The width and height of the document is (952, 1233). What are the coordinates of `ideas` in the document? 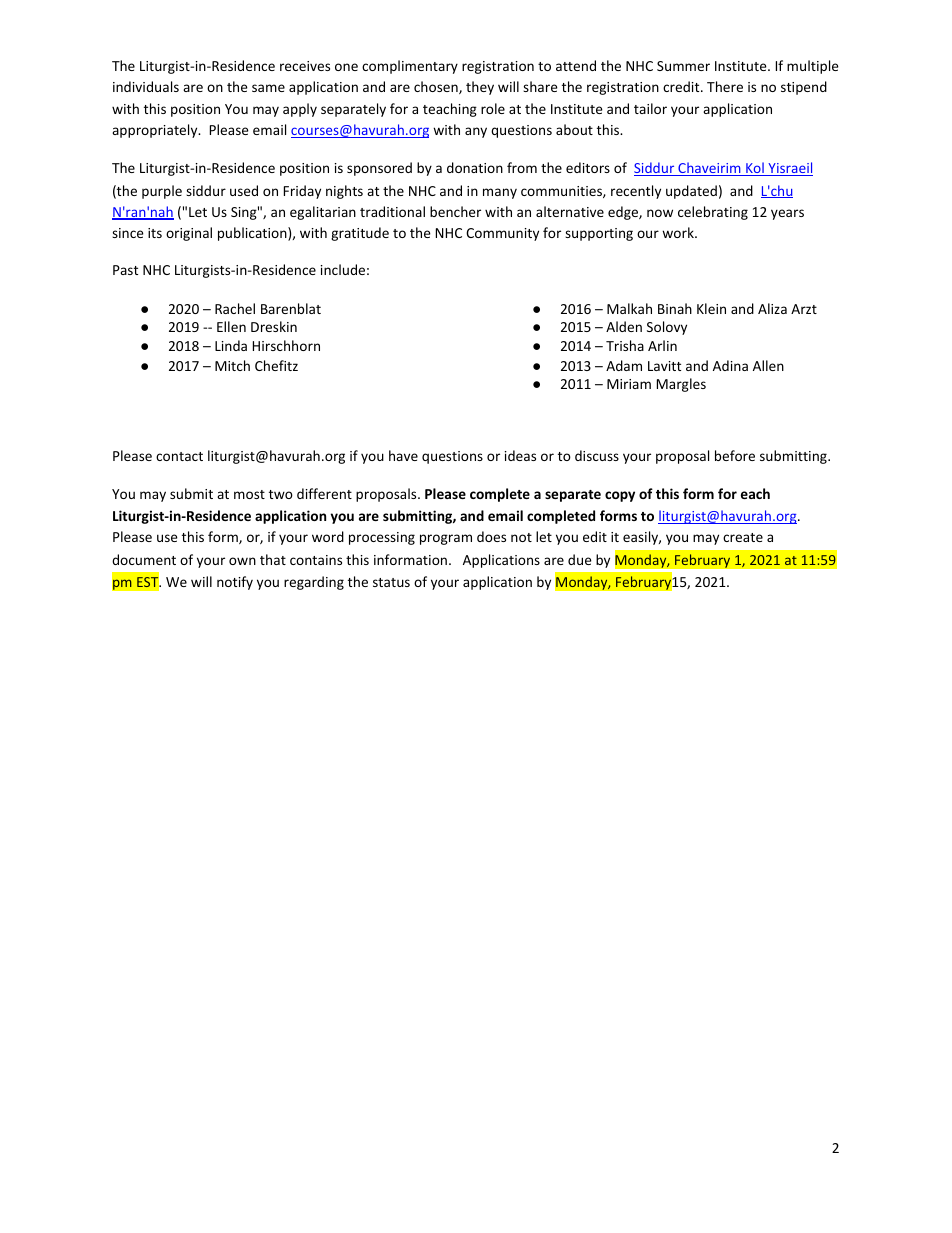 It's located at (520, 455).
